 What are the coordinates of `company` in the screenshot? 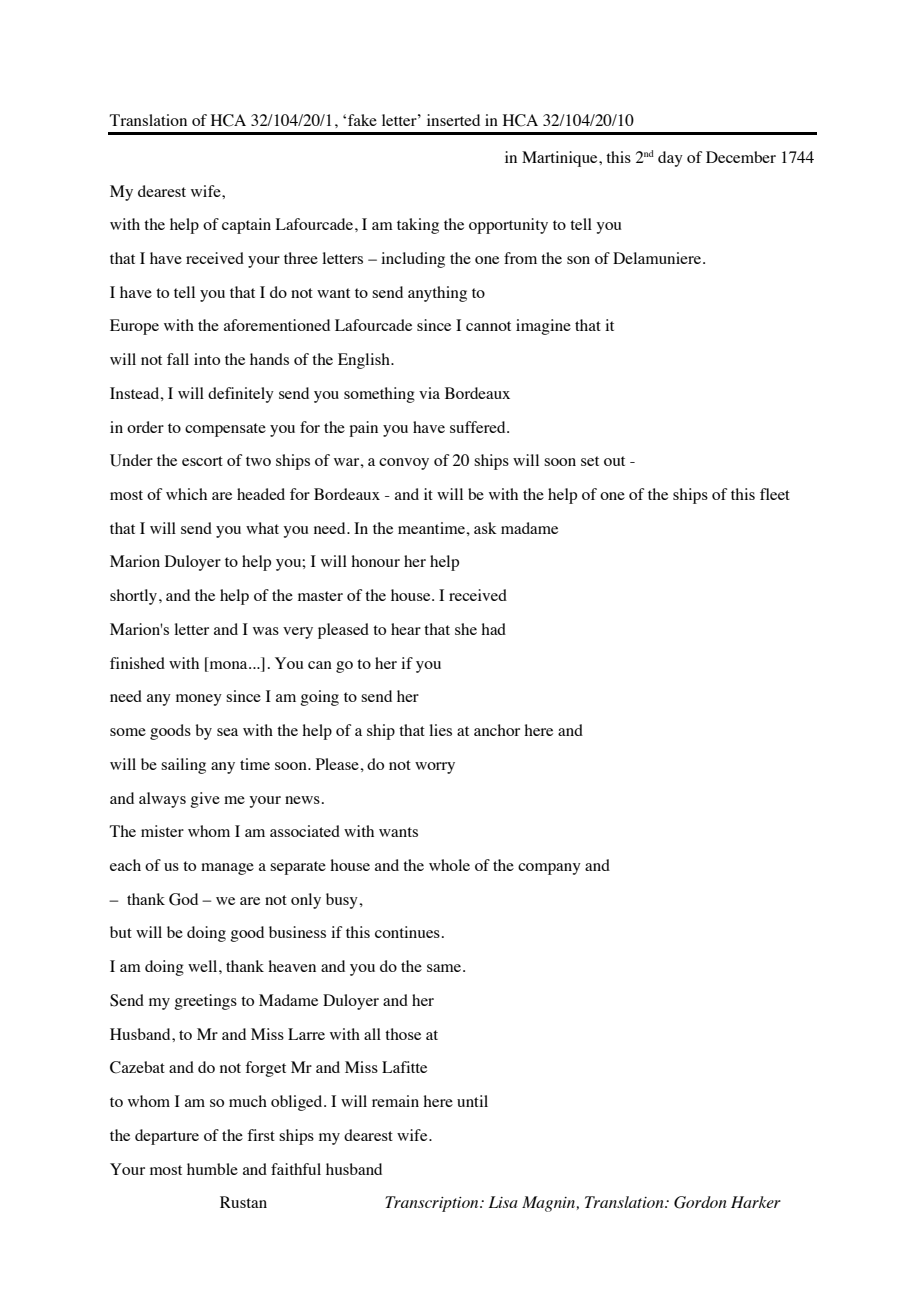 It's located at (549, 869).
